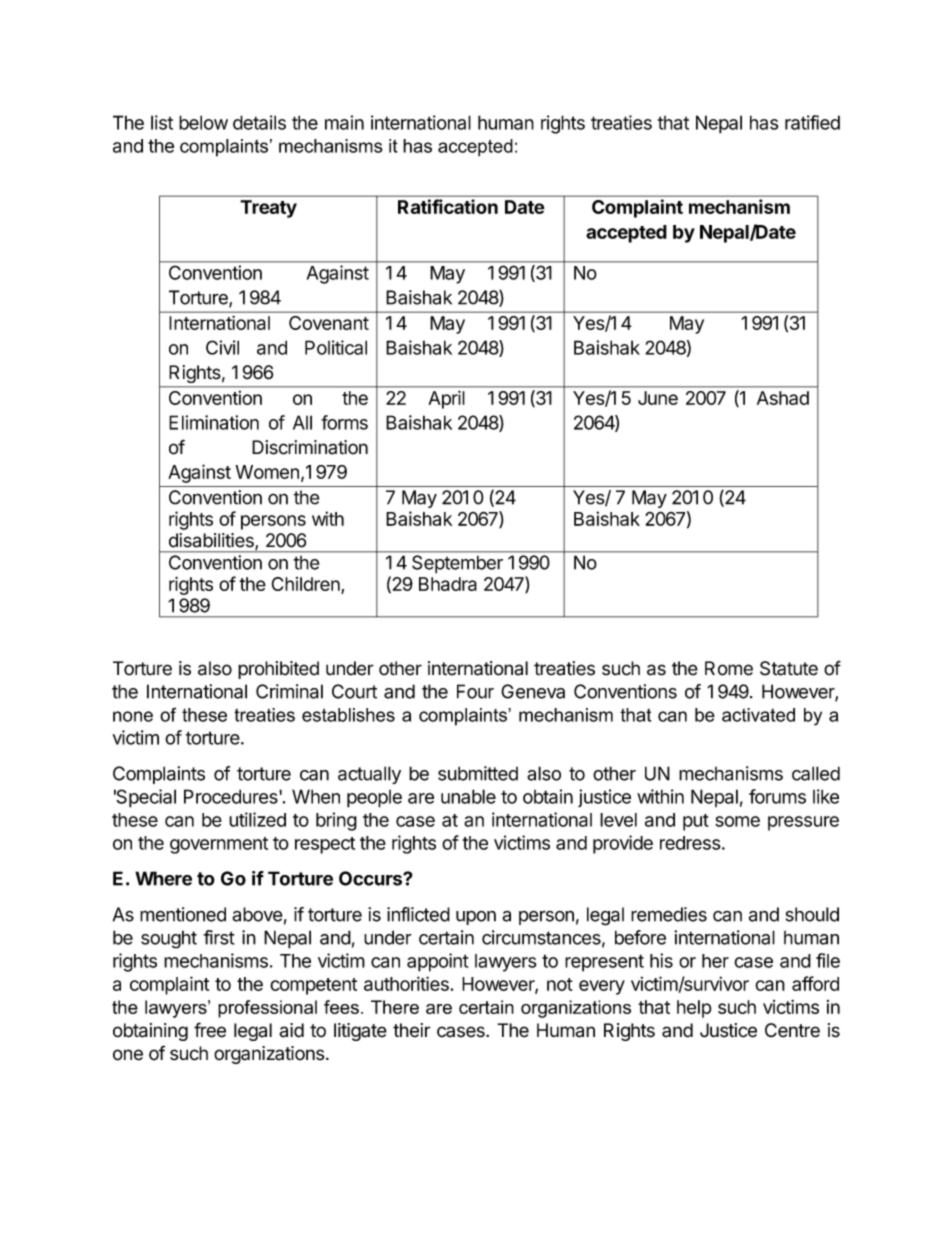 The height and width of the document is (1233, 952). What do you see at coordinates (475, 691) in the document?
I see `Four` at bounding box center [475, 691].
